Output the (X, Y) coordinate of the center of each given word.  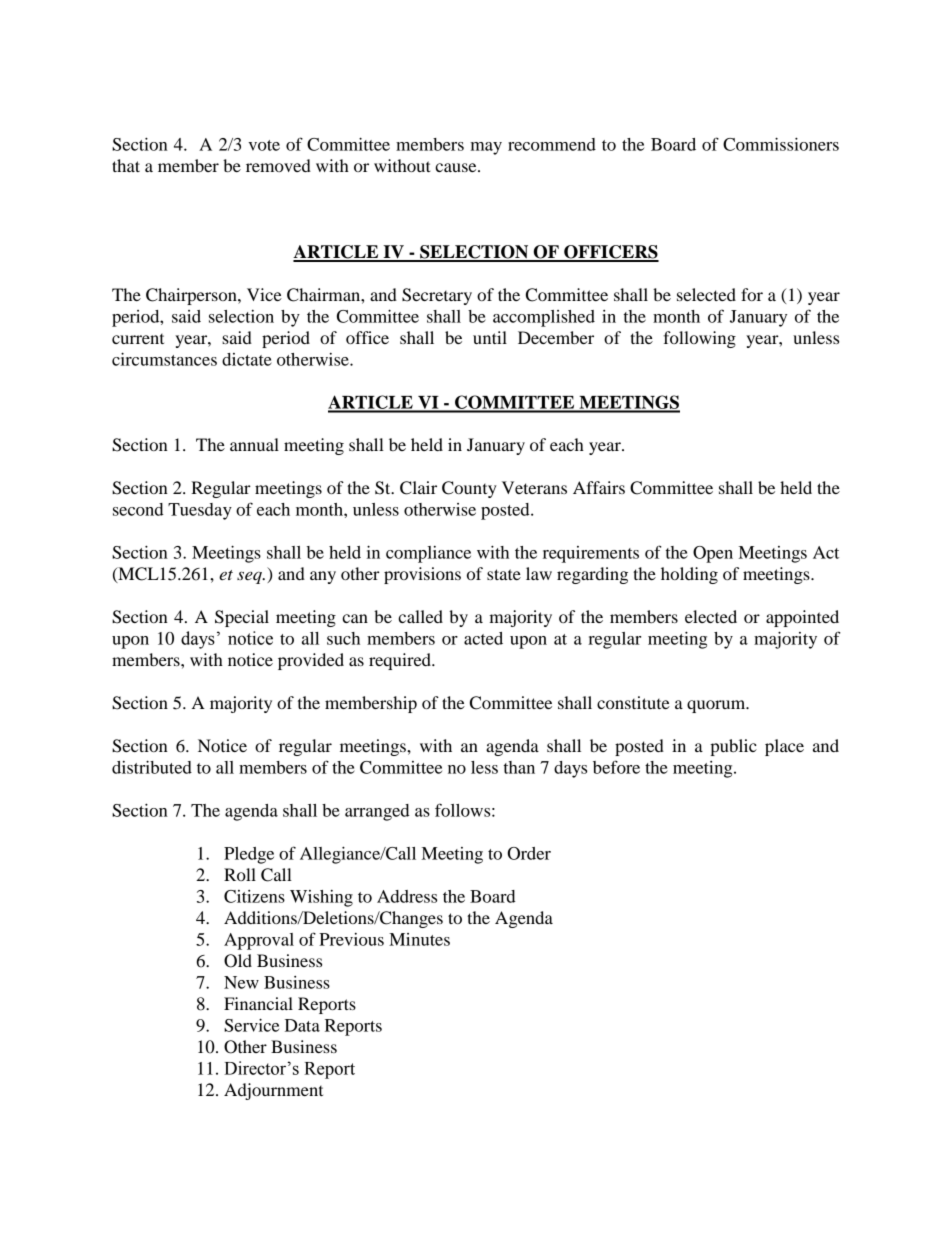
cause (457, 167)
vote (264, 145)
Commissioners (781, 144)
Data (302, 1025)
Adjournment (273, 1091)
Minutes (419, 939)
